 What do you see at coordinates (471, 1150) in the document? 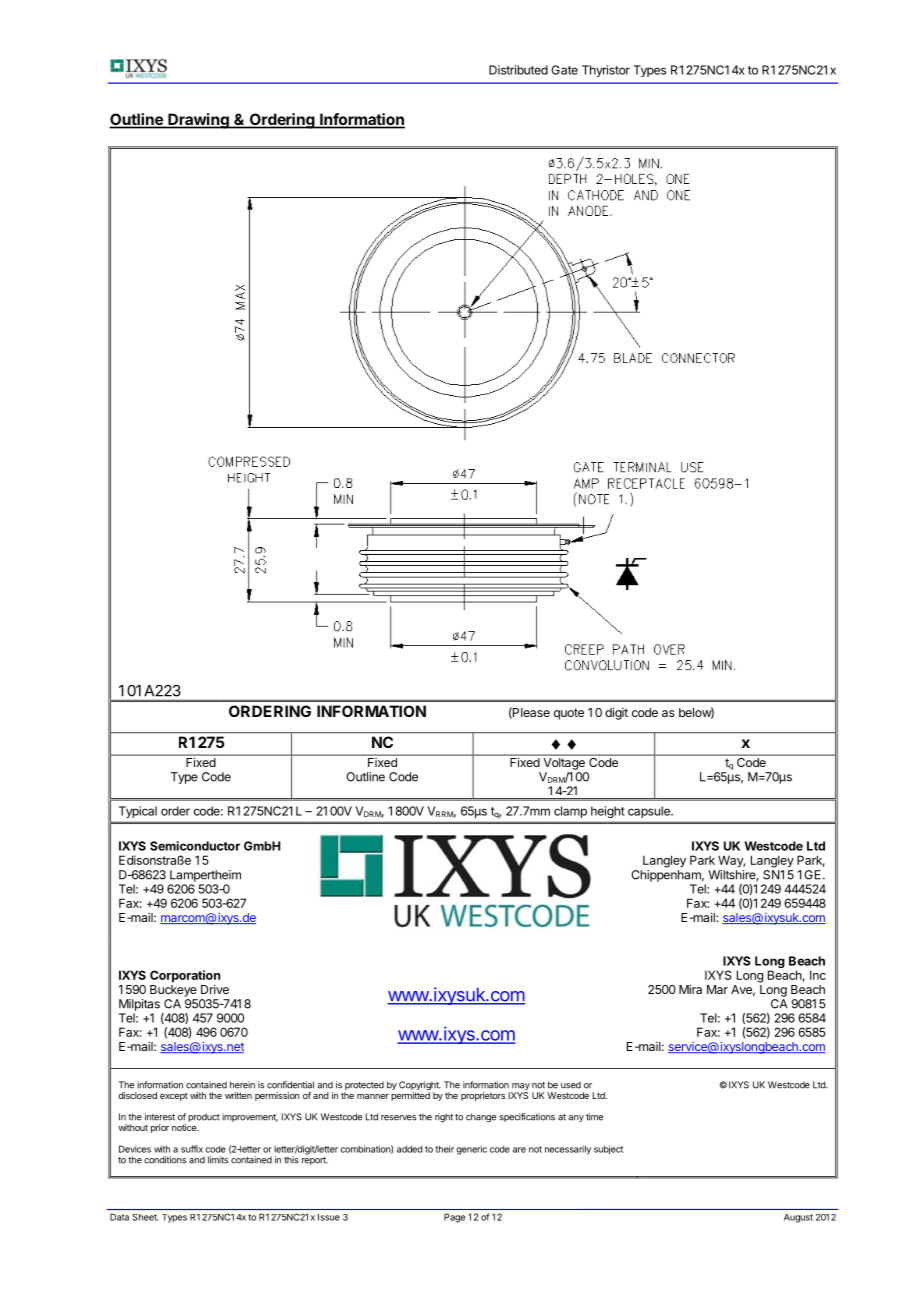
I see `generic` at bounding box center [471, 1150].
